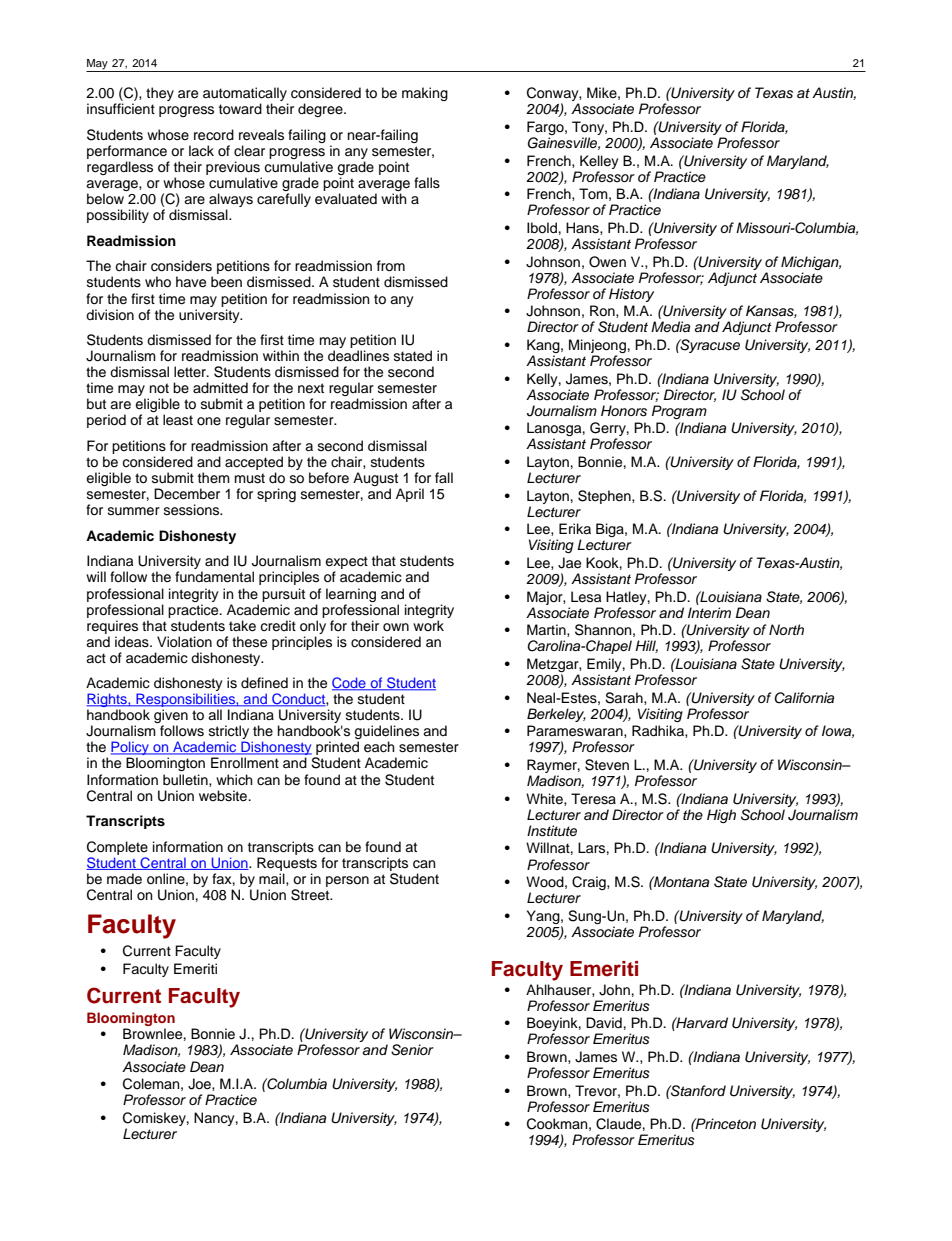  What do you see at coordinates (599, 162) in the screenshot?
I see `Kelley` at bounding box center [599, 162].
